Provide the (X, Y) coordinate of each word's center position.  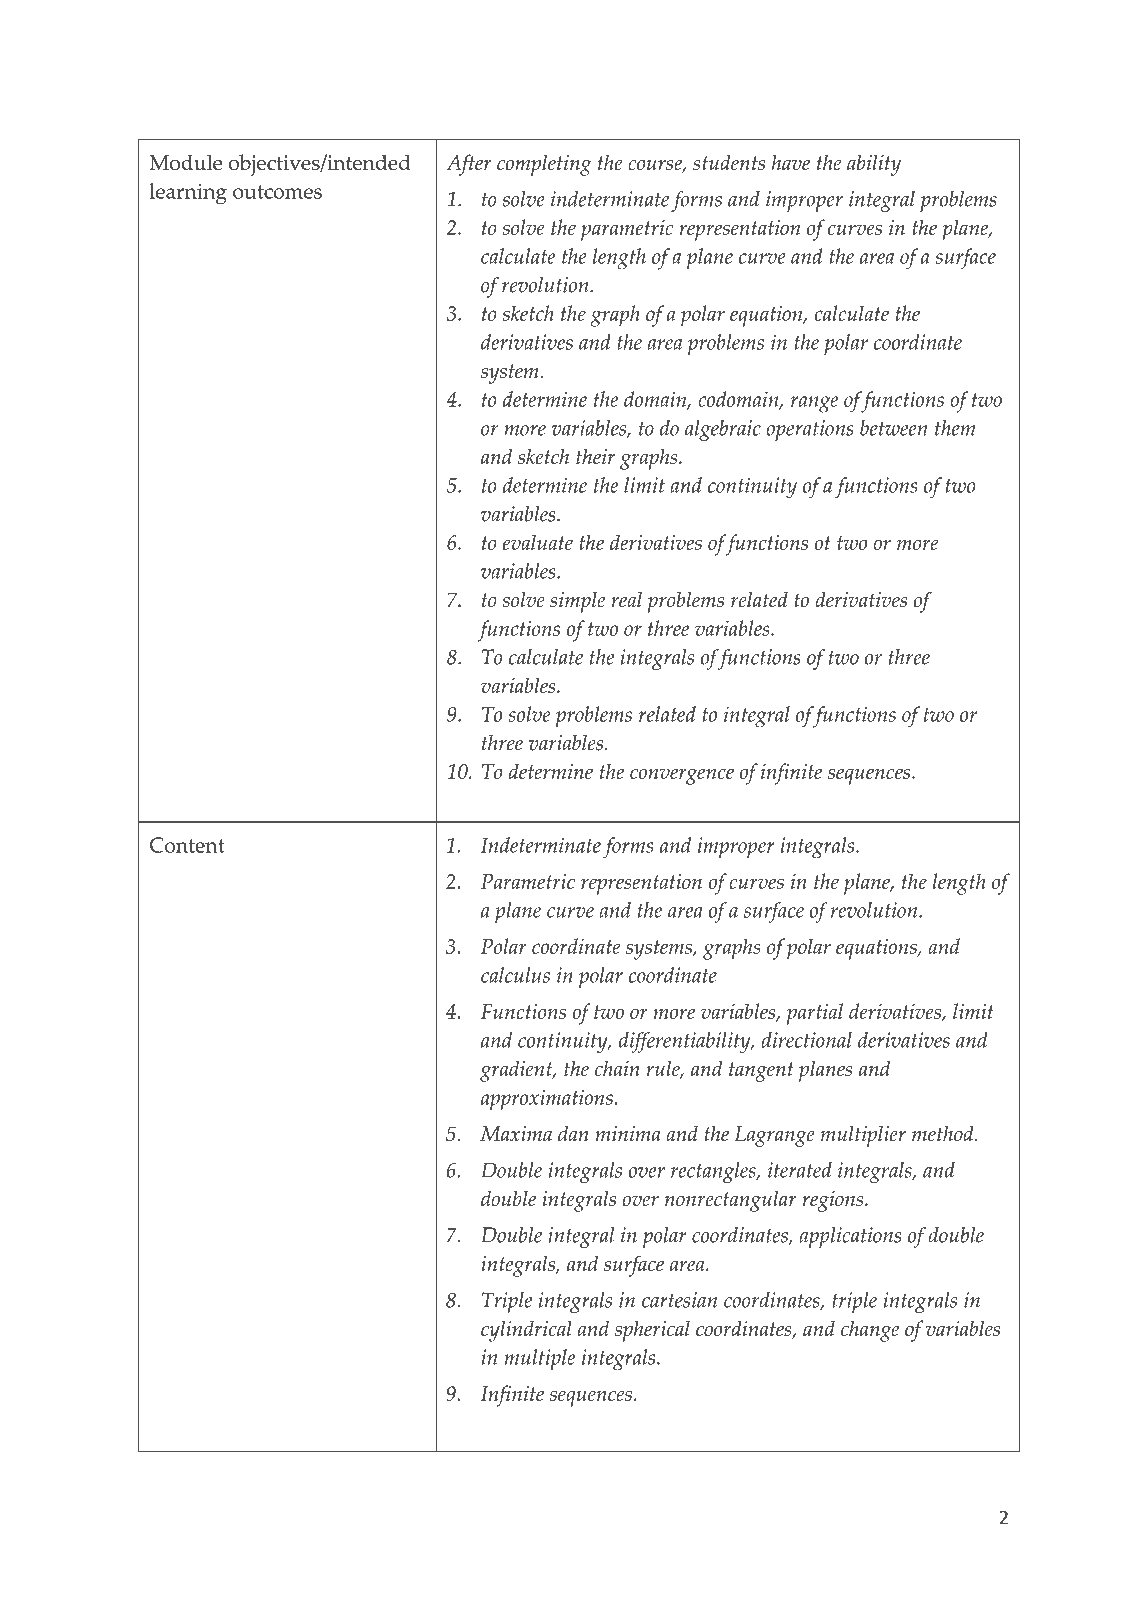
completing (544, 165)
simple (577, 602)
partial (815, 1014)
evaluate (537, 542)
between (894, 428)
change (870, 1331)
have (790, 163)
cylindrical (526, 1331)
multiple (539, 1359)
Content (187, 845)
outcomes (277, 192)
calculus (515, 975)
